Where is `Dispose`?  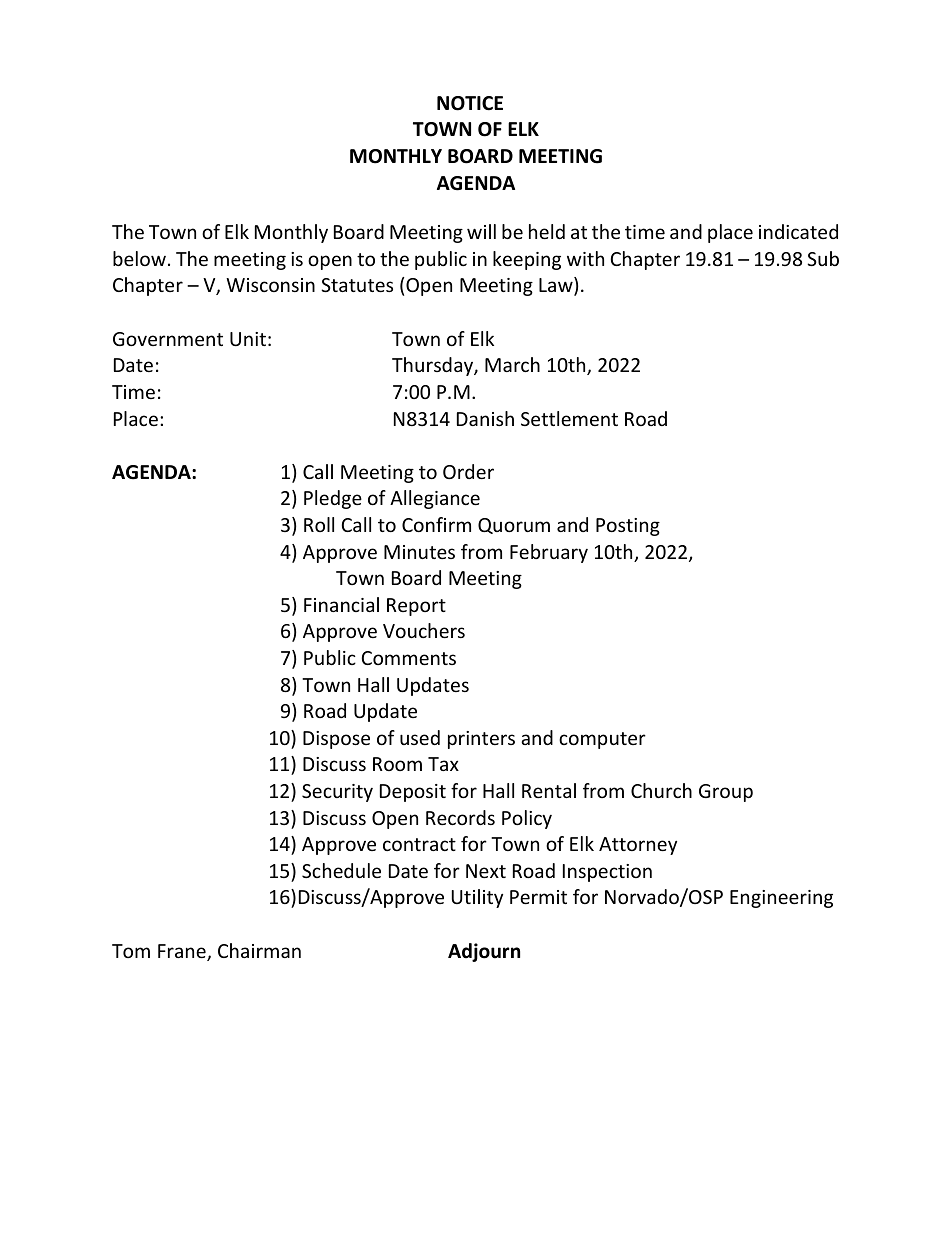
Dispose is located at coordinates (336, 740).
